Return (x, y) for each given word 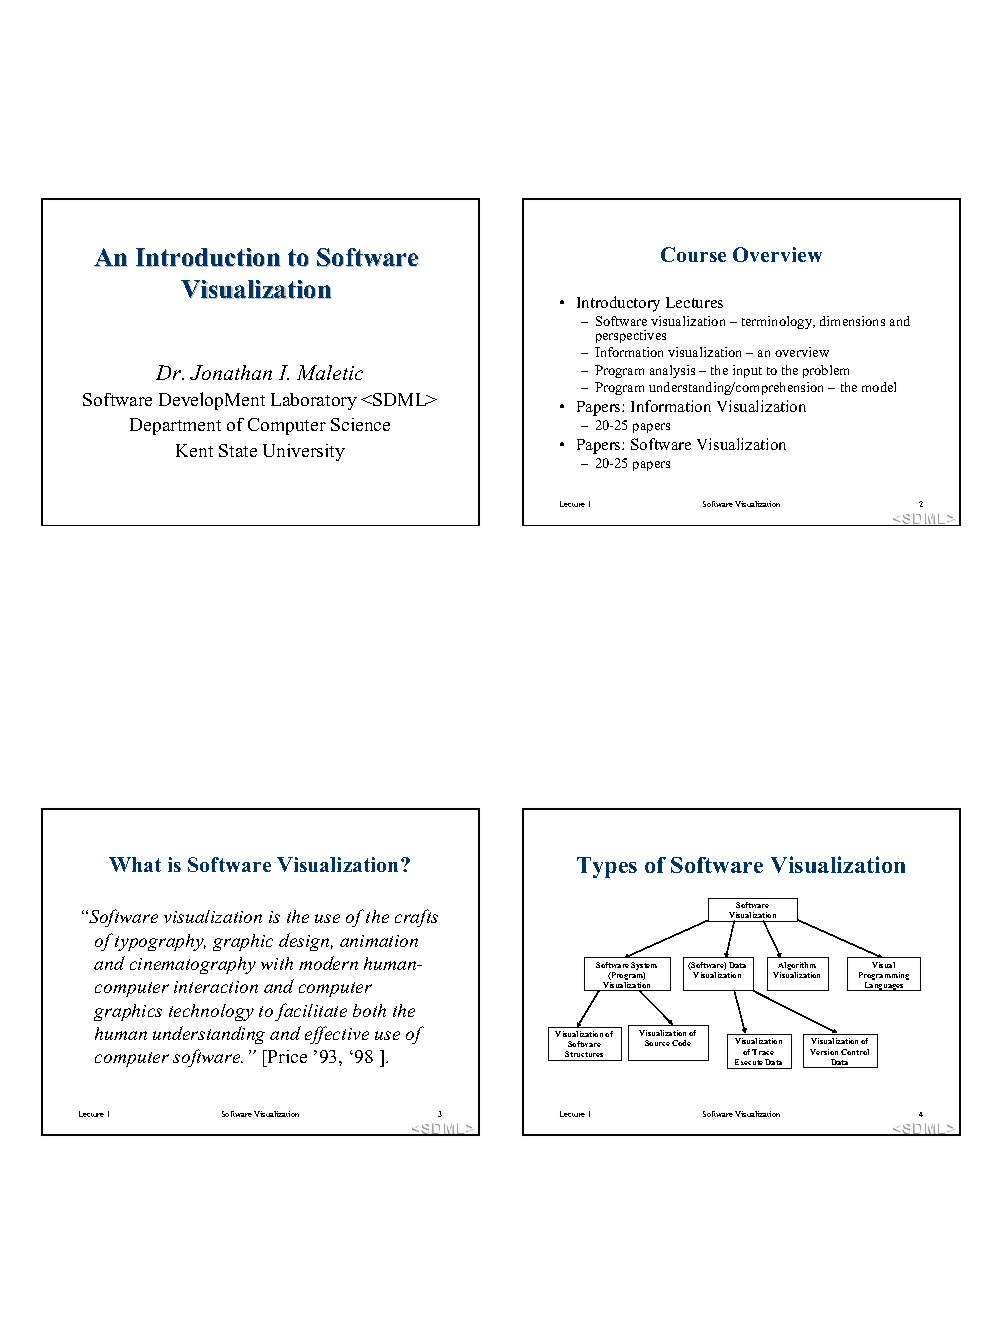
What (135, 864)
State (238, 450)
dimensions (852, 321)
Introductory (618, 304)
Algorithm (796, 967)
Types (607, 867)
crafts (416, 918)
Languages (884, 986)
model (879, 387)
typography (160, 942)
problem (826, 371)
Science (360, 424)
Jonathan (231, 372)
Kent (194, 450)
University (304, 452)
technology (211, 1012)
